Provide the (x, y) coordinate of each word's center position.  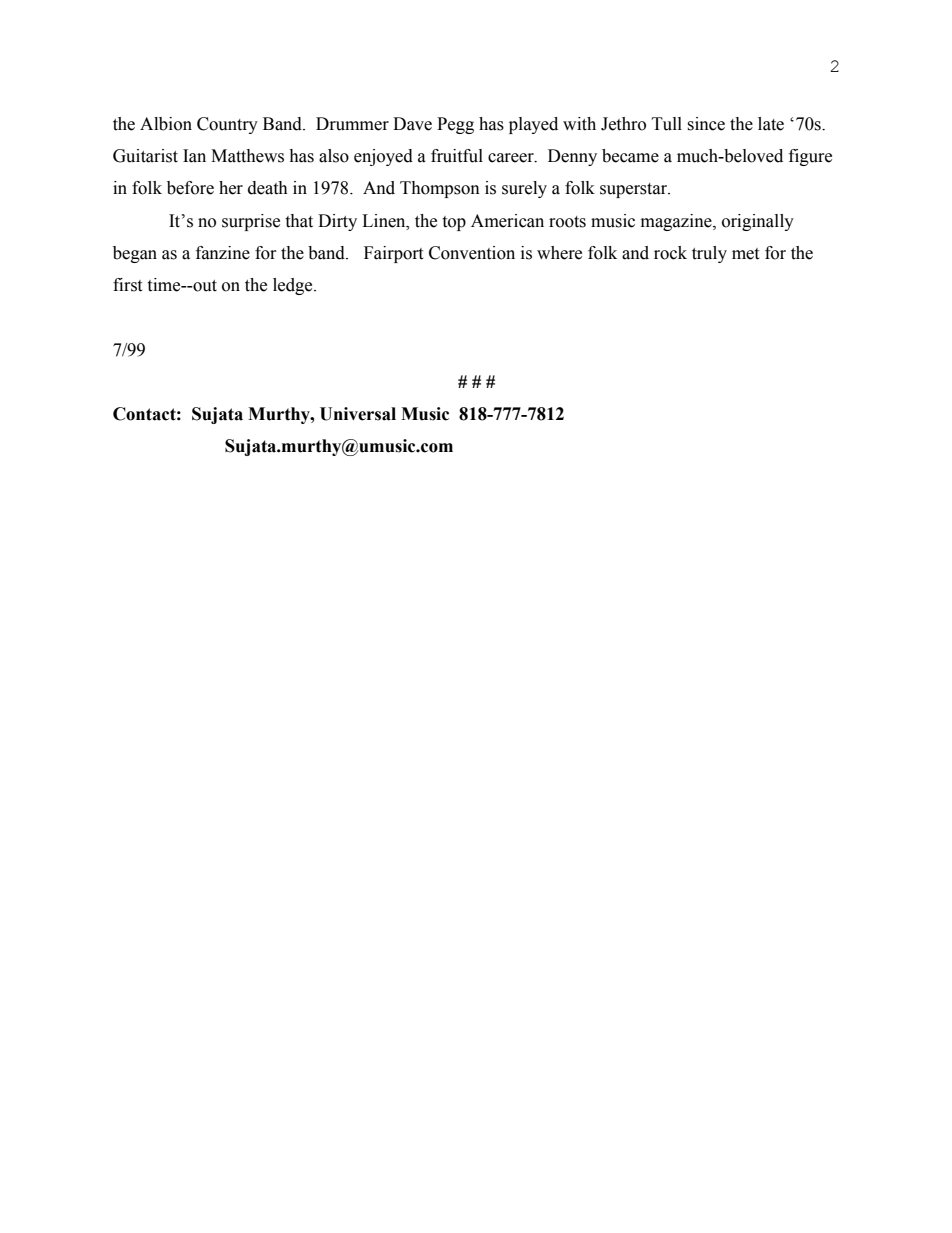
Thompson (440, 189)
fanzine (223, 253)
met (745, 254)
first (127, 285)
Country (227, 125)
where (559, 253)
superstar (635, 190)
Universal (358, 414)
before (190, 188)
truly (709, 254)
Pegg (455, 125)
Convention (472, 253)
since (706, 124)
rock (670, 253)
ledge (294, 286)
